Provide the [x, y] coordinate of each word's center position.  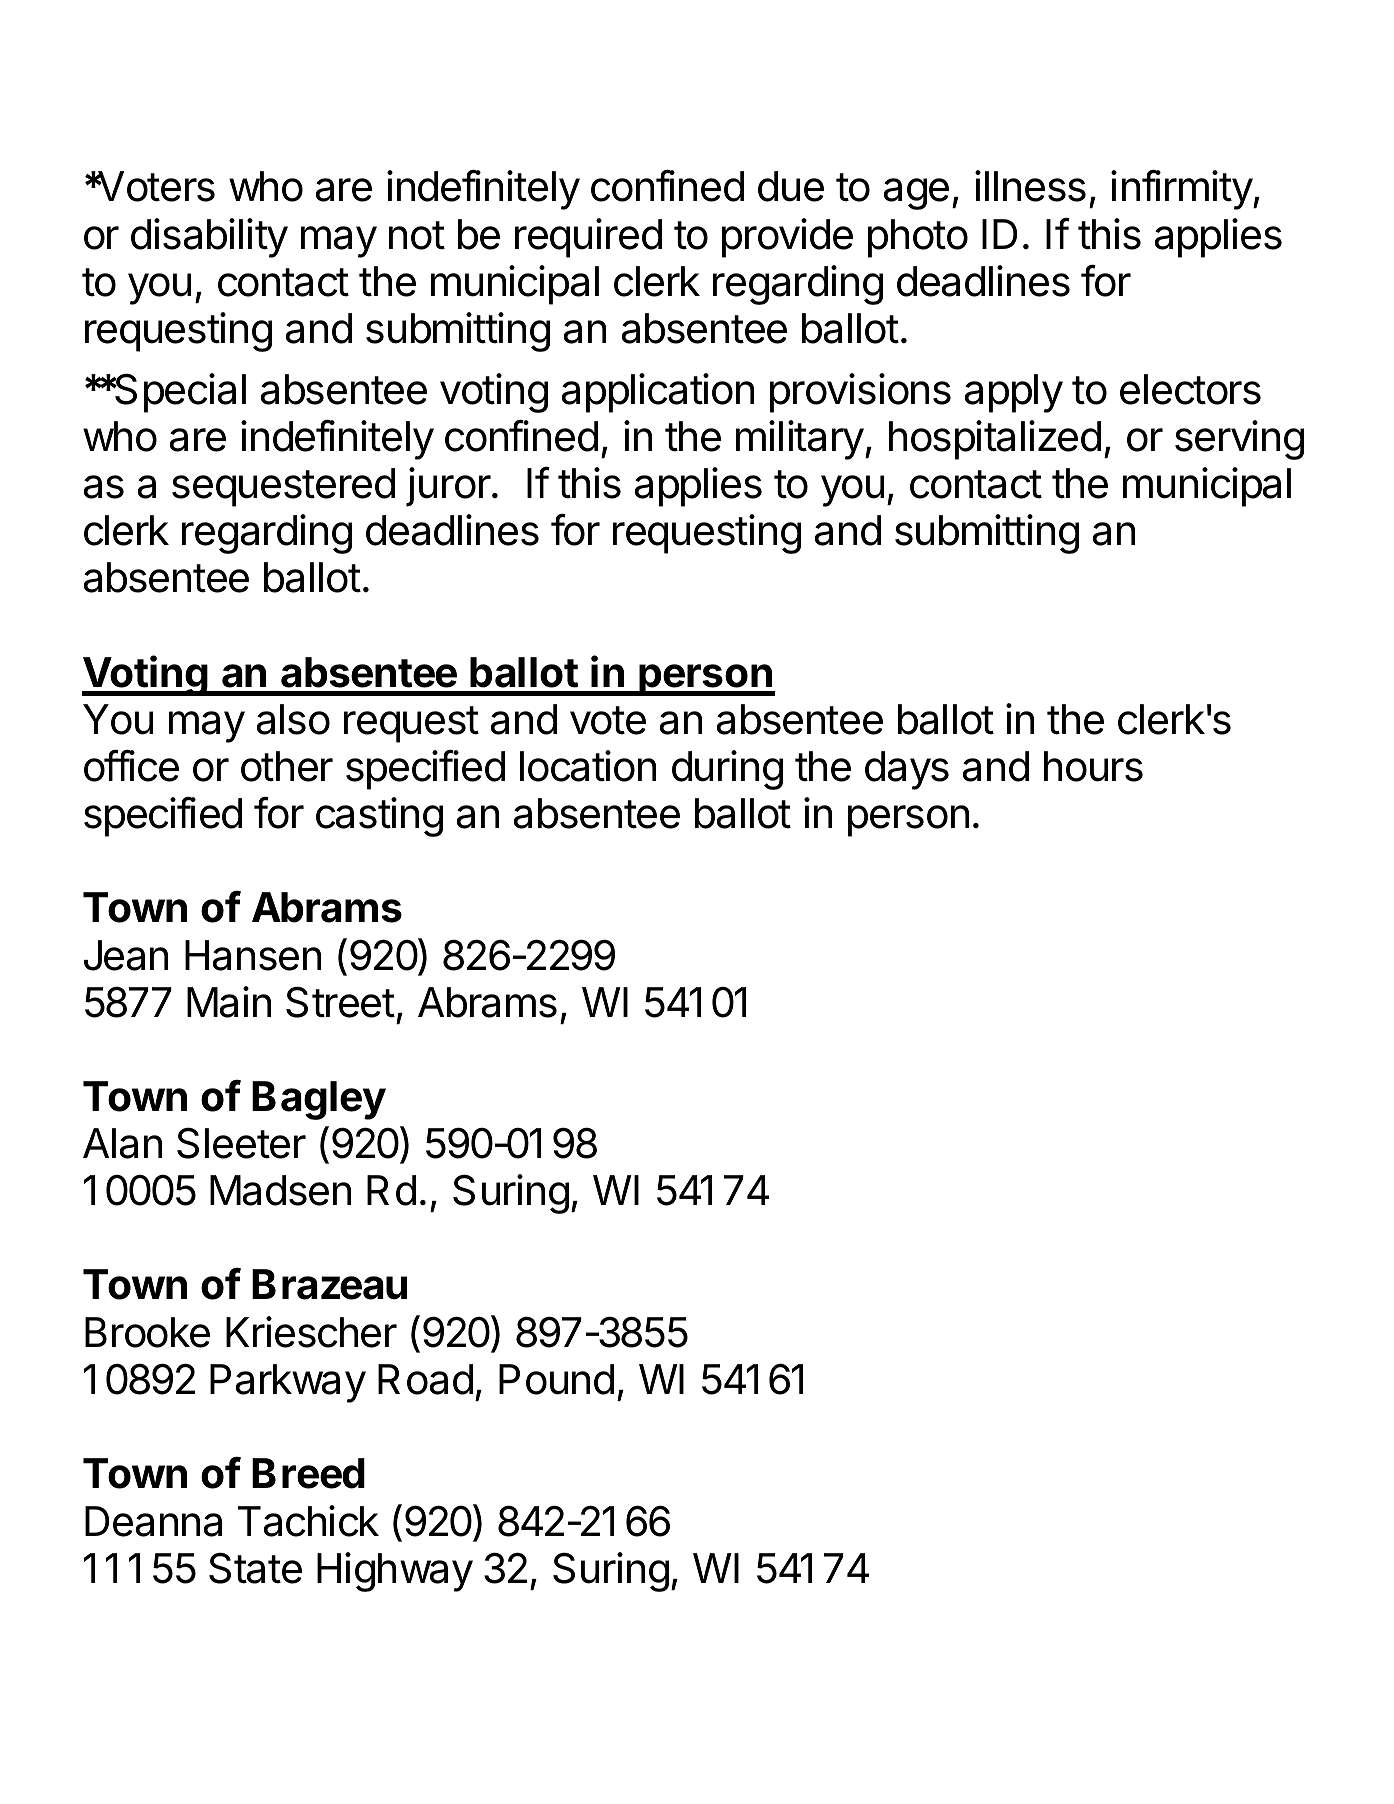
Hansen [253, 955]
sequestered [283, 487]
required [588, 238]
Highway [395, 1572]
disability [209, 238]
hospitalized [995, 440]
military [801, 440]
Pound [556, 1379]
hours [1093, 766]
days [907, 770]
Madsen [280, 1190]
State [255, 1568]
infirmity [1182, 189]
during [727, 770]
